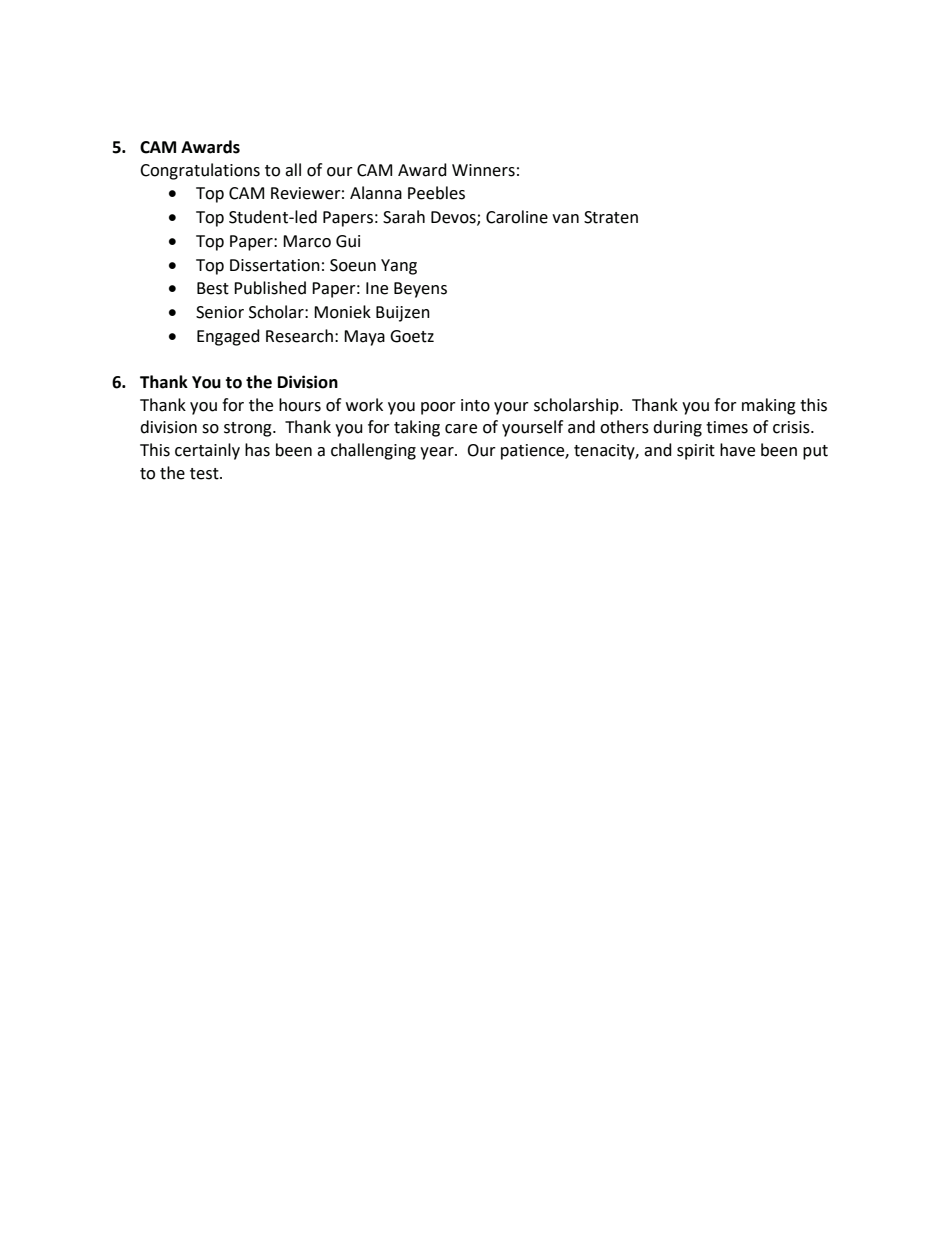 The image size is (952, 1233). I want to click on Research, so click(299, 336).
